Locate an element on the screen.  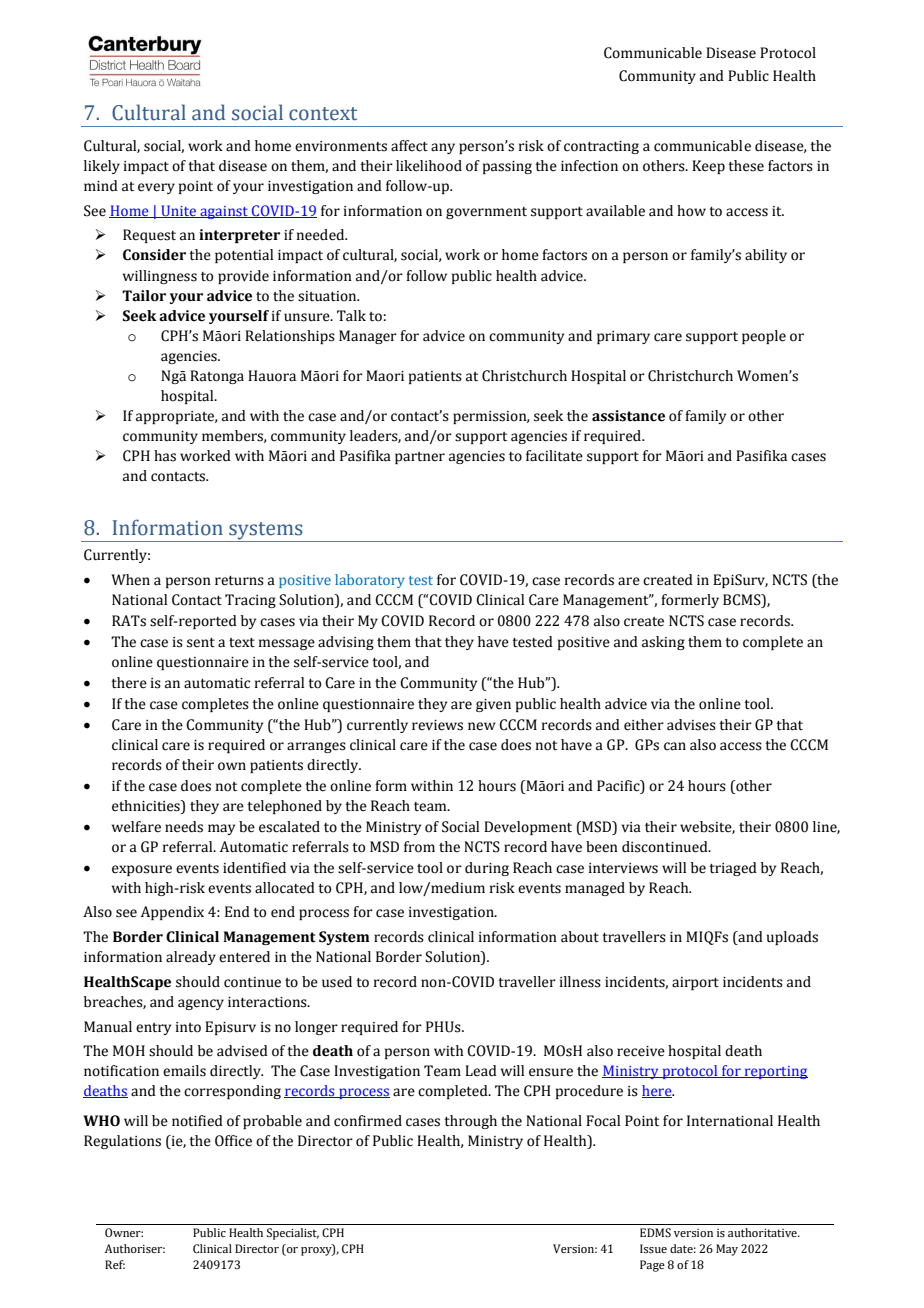
sent is located at coordinates (201, 643).
